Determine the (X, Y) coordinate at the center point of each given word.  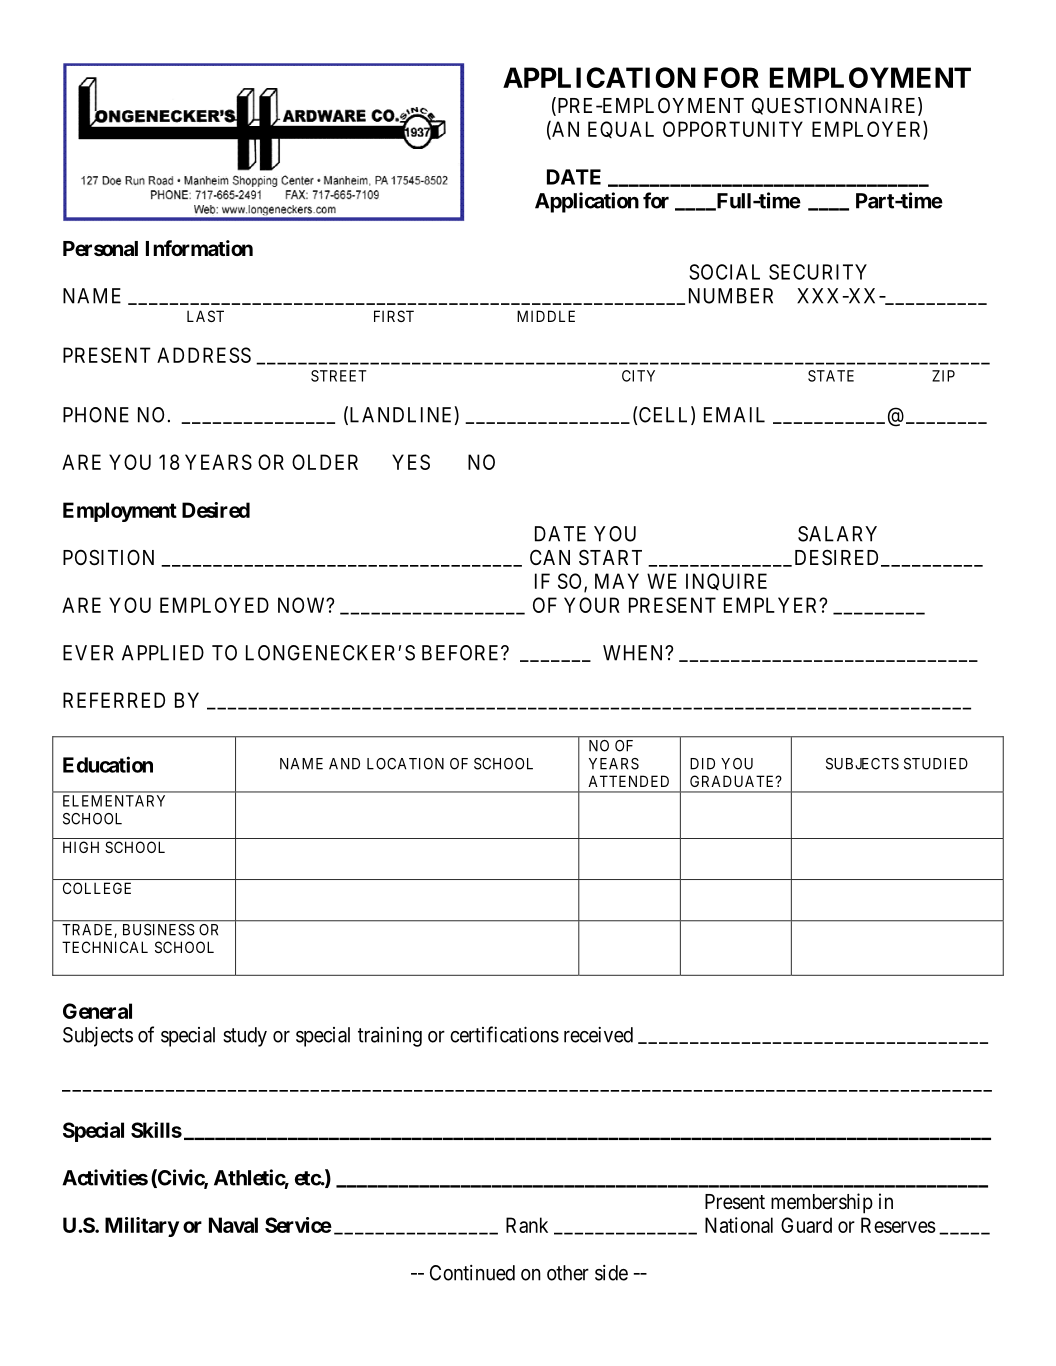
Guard (806, 1225)
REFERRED (114, 700)
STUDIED (936, 764)
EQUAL (621, 129)
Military (142, 1227)
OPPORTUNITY (733, 129)
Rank (527, 1225)
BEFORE (462, 653)
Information (199, 248)
